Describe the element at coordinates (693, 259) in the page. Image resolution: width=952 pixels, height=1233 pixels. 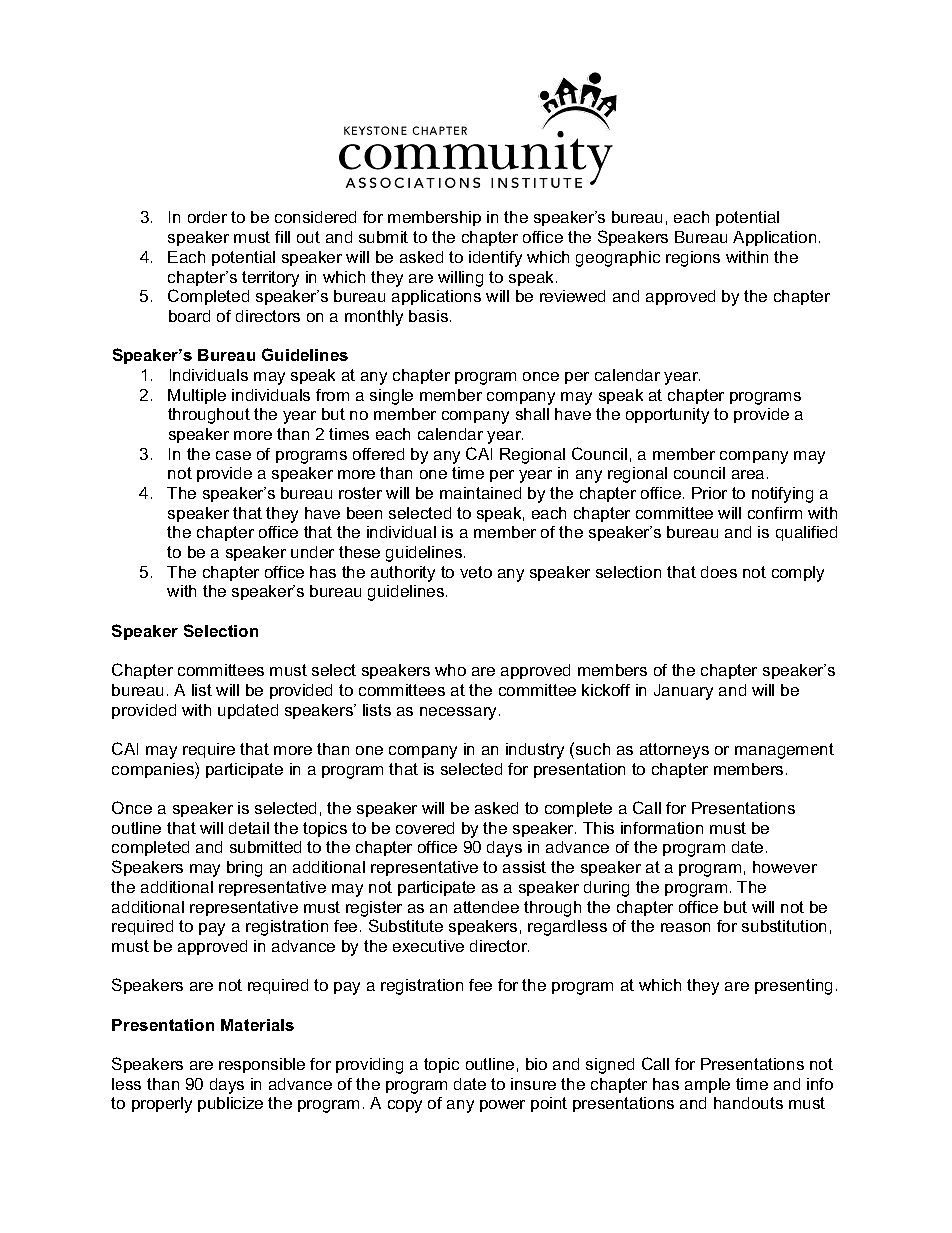
I see `regions` at that location.
